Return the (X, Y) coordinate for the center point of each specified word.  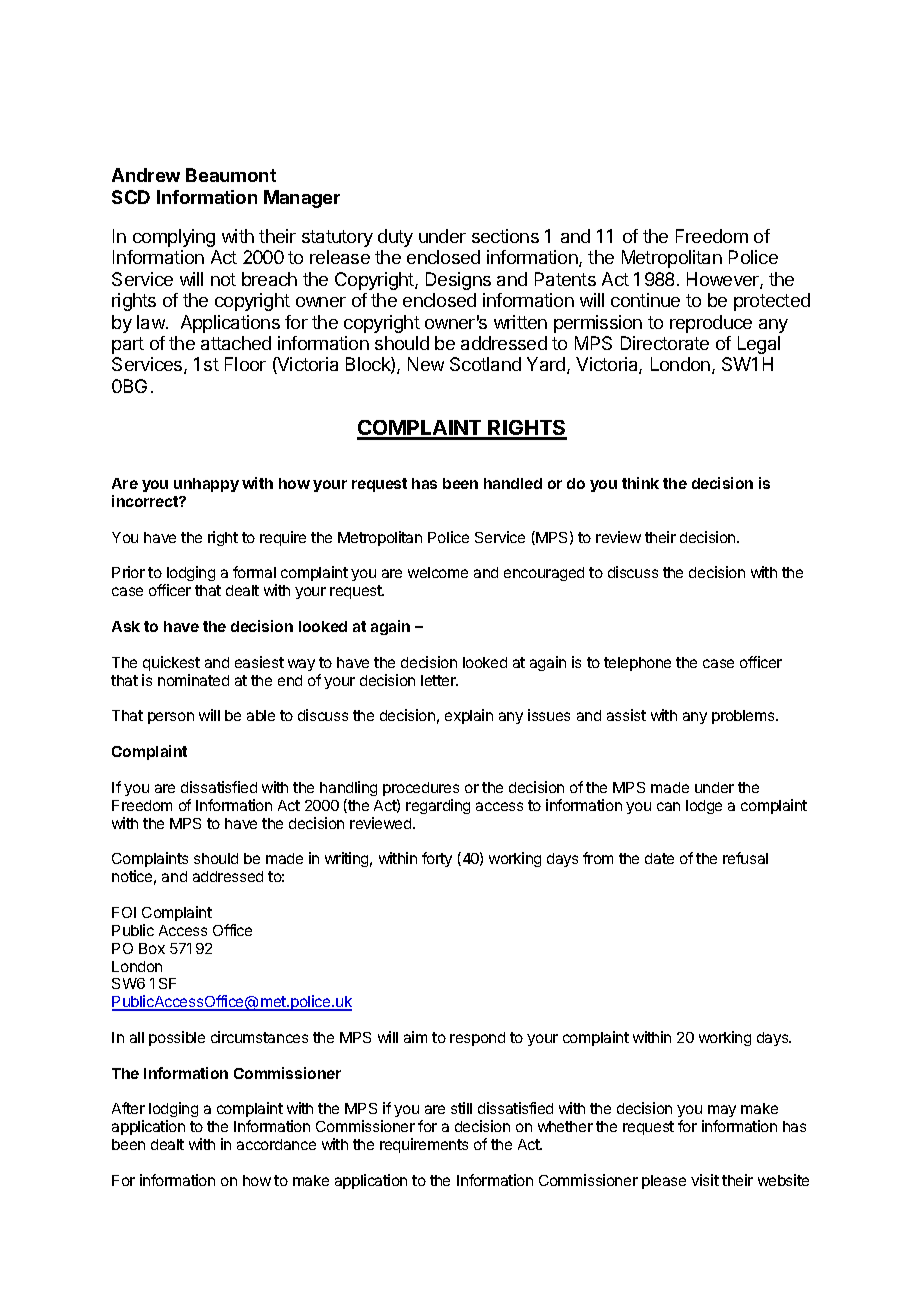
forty (437, 859)
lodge (704, 807)
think (640, 483)
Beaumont (231, 175)
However (724, 280)
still (461, 1108)
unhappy (206, 485)
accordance (276, 1144)
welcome (438, 572)
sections (505, 236)
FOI (124, 912)
